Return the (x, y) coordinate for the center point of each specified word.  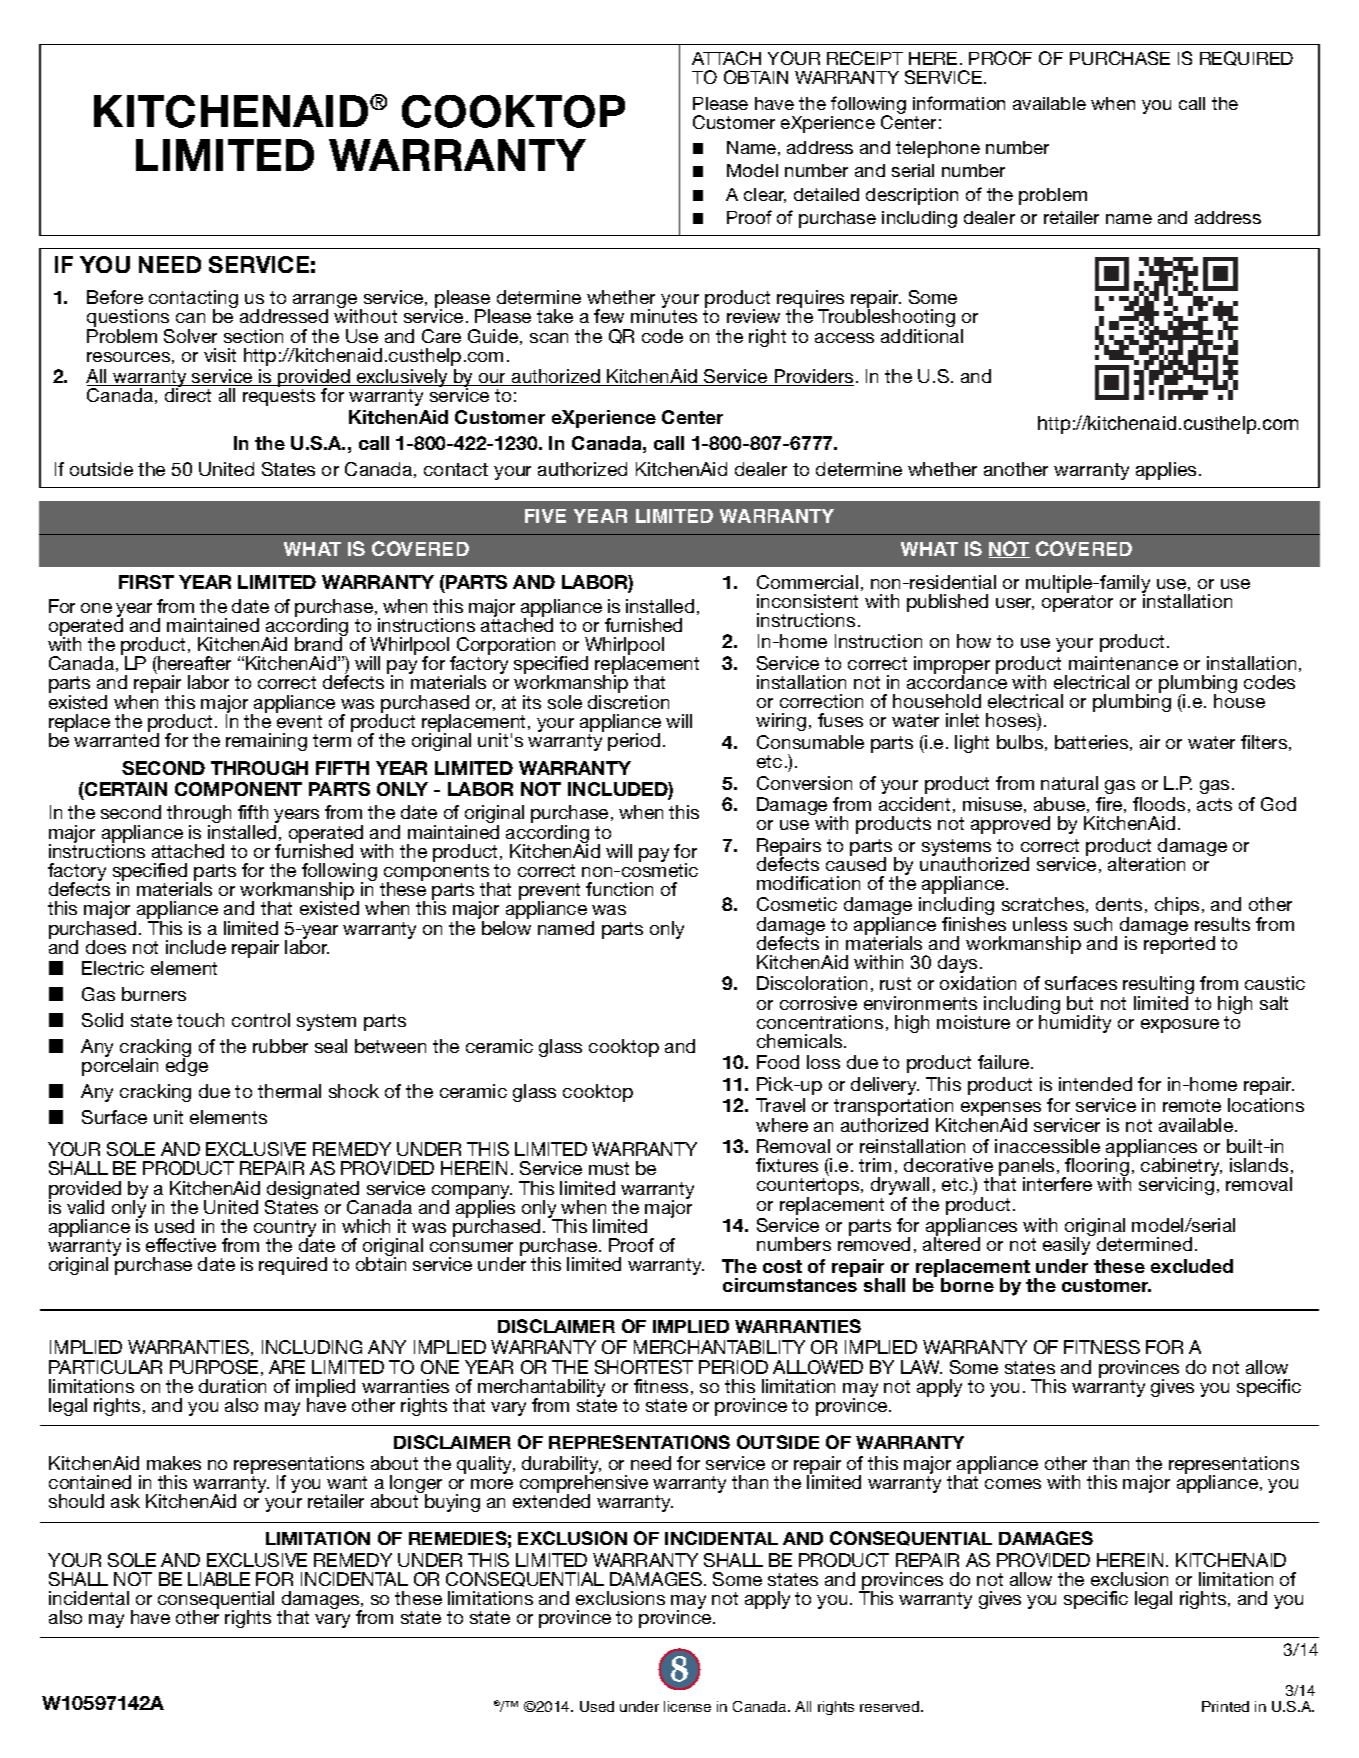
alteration (1146, 864)
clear (765, 195)
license (687, 1706)
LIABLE (219, 1579)
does (106, 947)
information (959, 103)
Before (115, 297)
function (619, 889)
